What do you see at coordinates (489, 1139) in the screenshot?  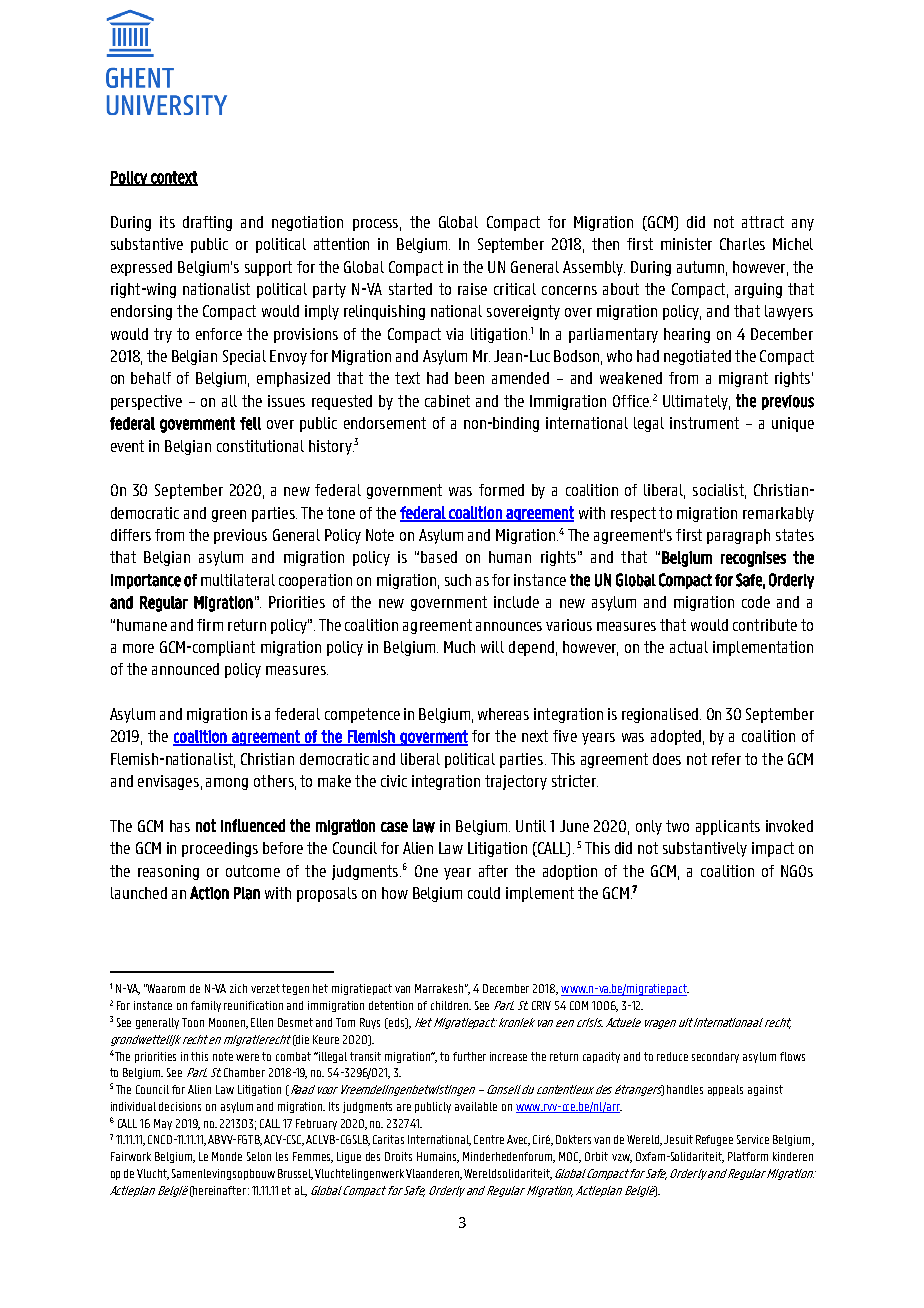 I see `Centre` at bounding box center [489, 1139].
